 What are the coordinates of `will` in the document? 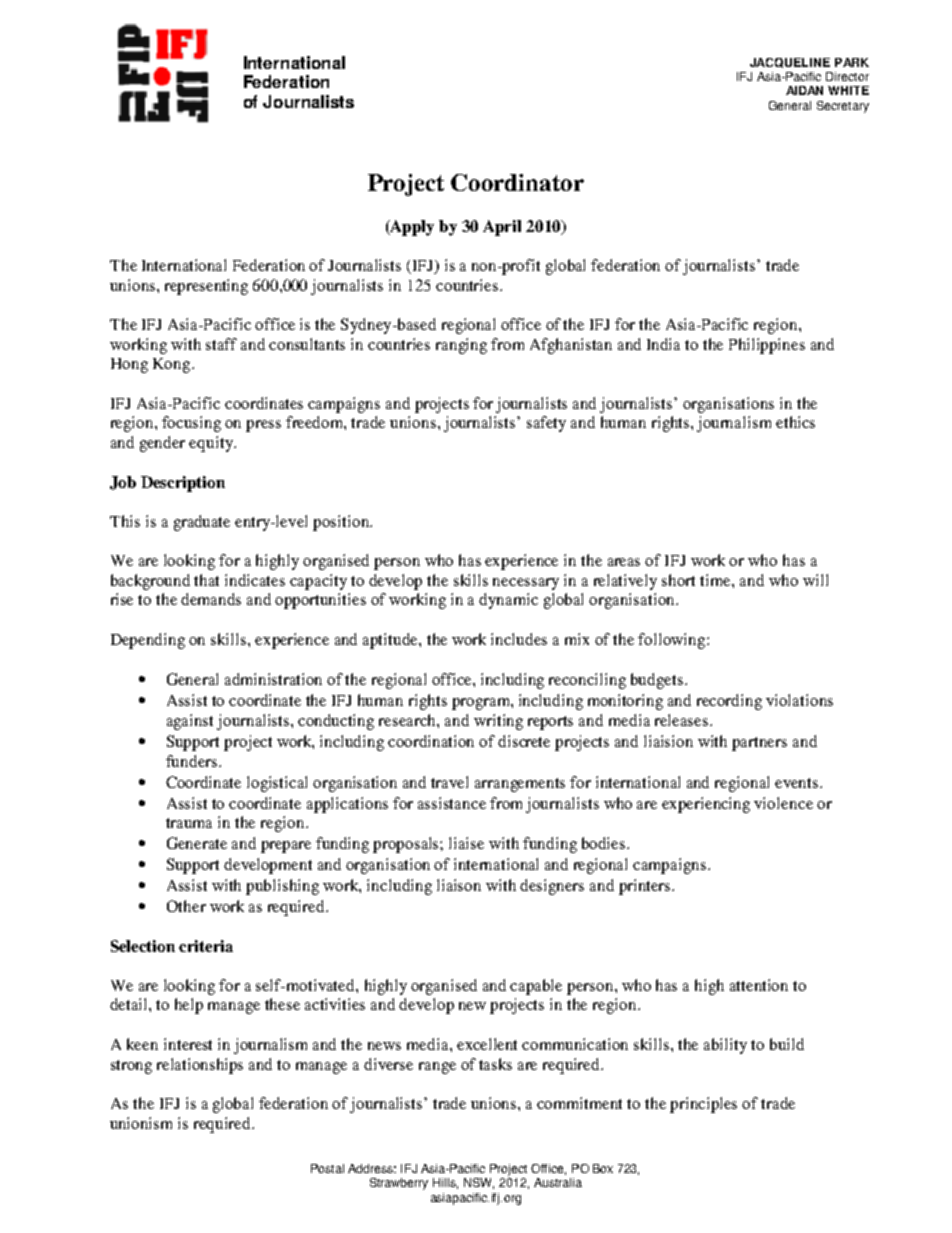 It's located at (815, 580).
